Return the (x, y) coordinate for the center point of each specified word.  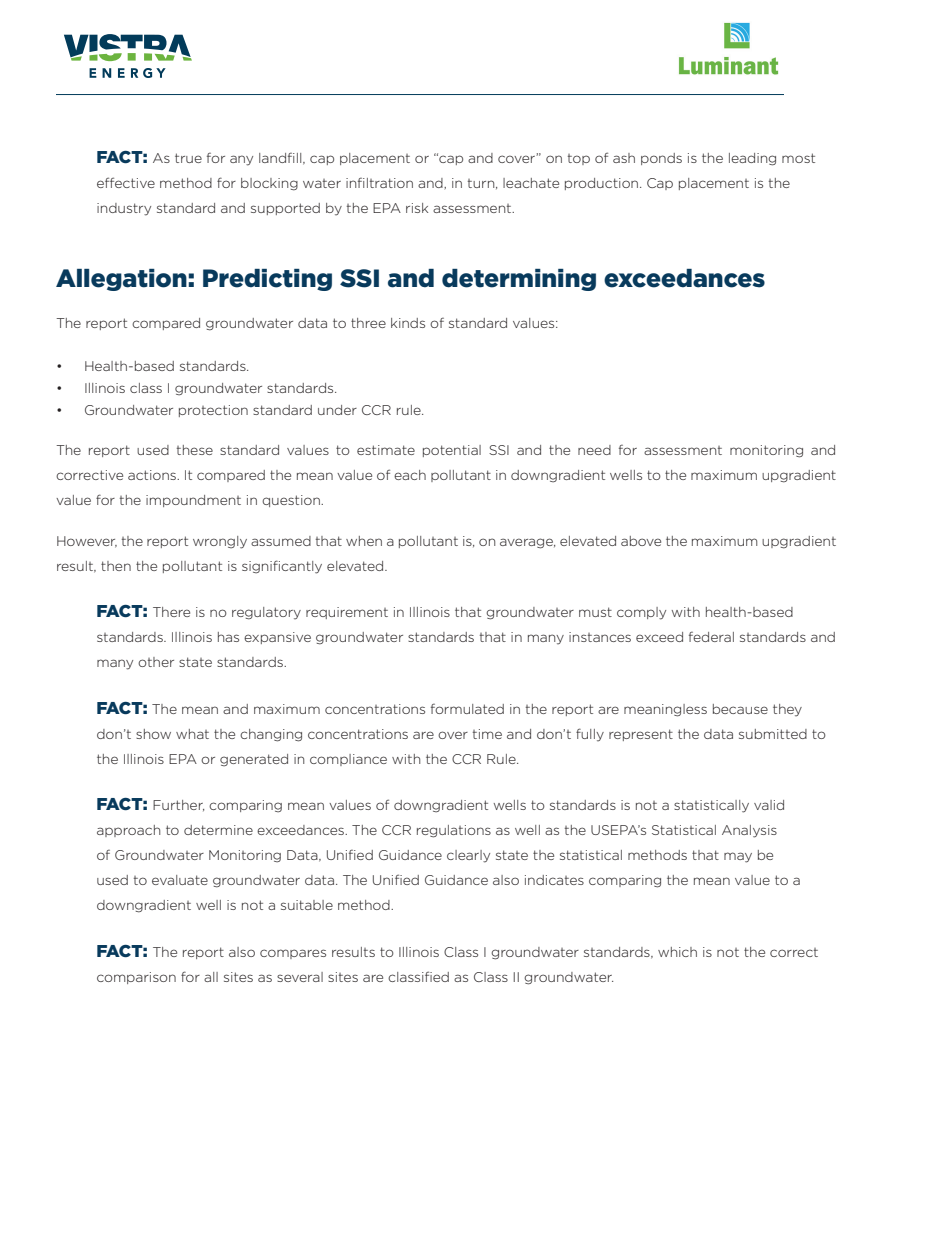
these (195, 450)
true (188, 158)
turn (482, 184)
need (594, 450)
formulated (467, 709)
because (740, 709)
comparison (136, 978)
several (300, 977)
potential (452, 451)
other (156, 662)
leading (752, 159)
